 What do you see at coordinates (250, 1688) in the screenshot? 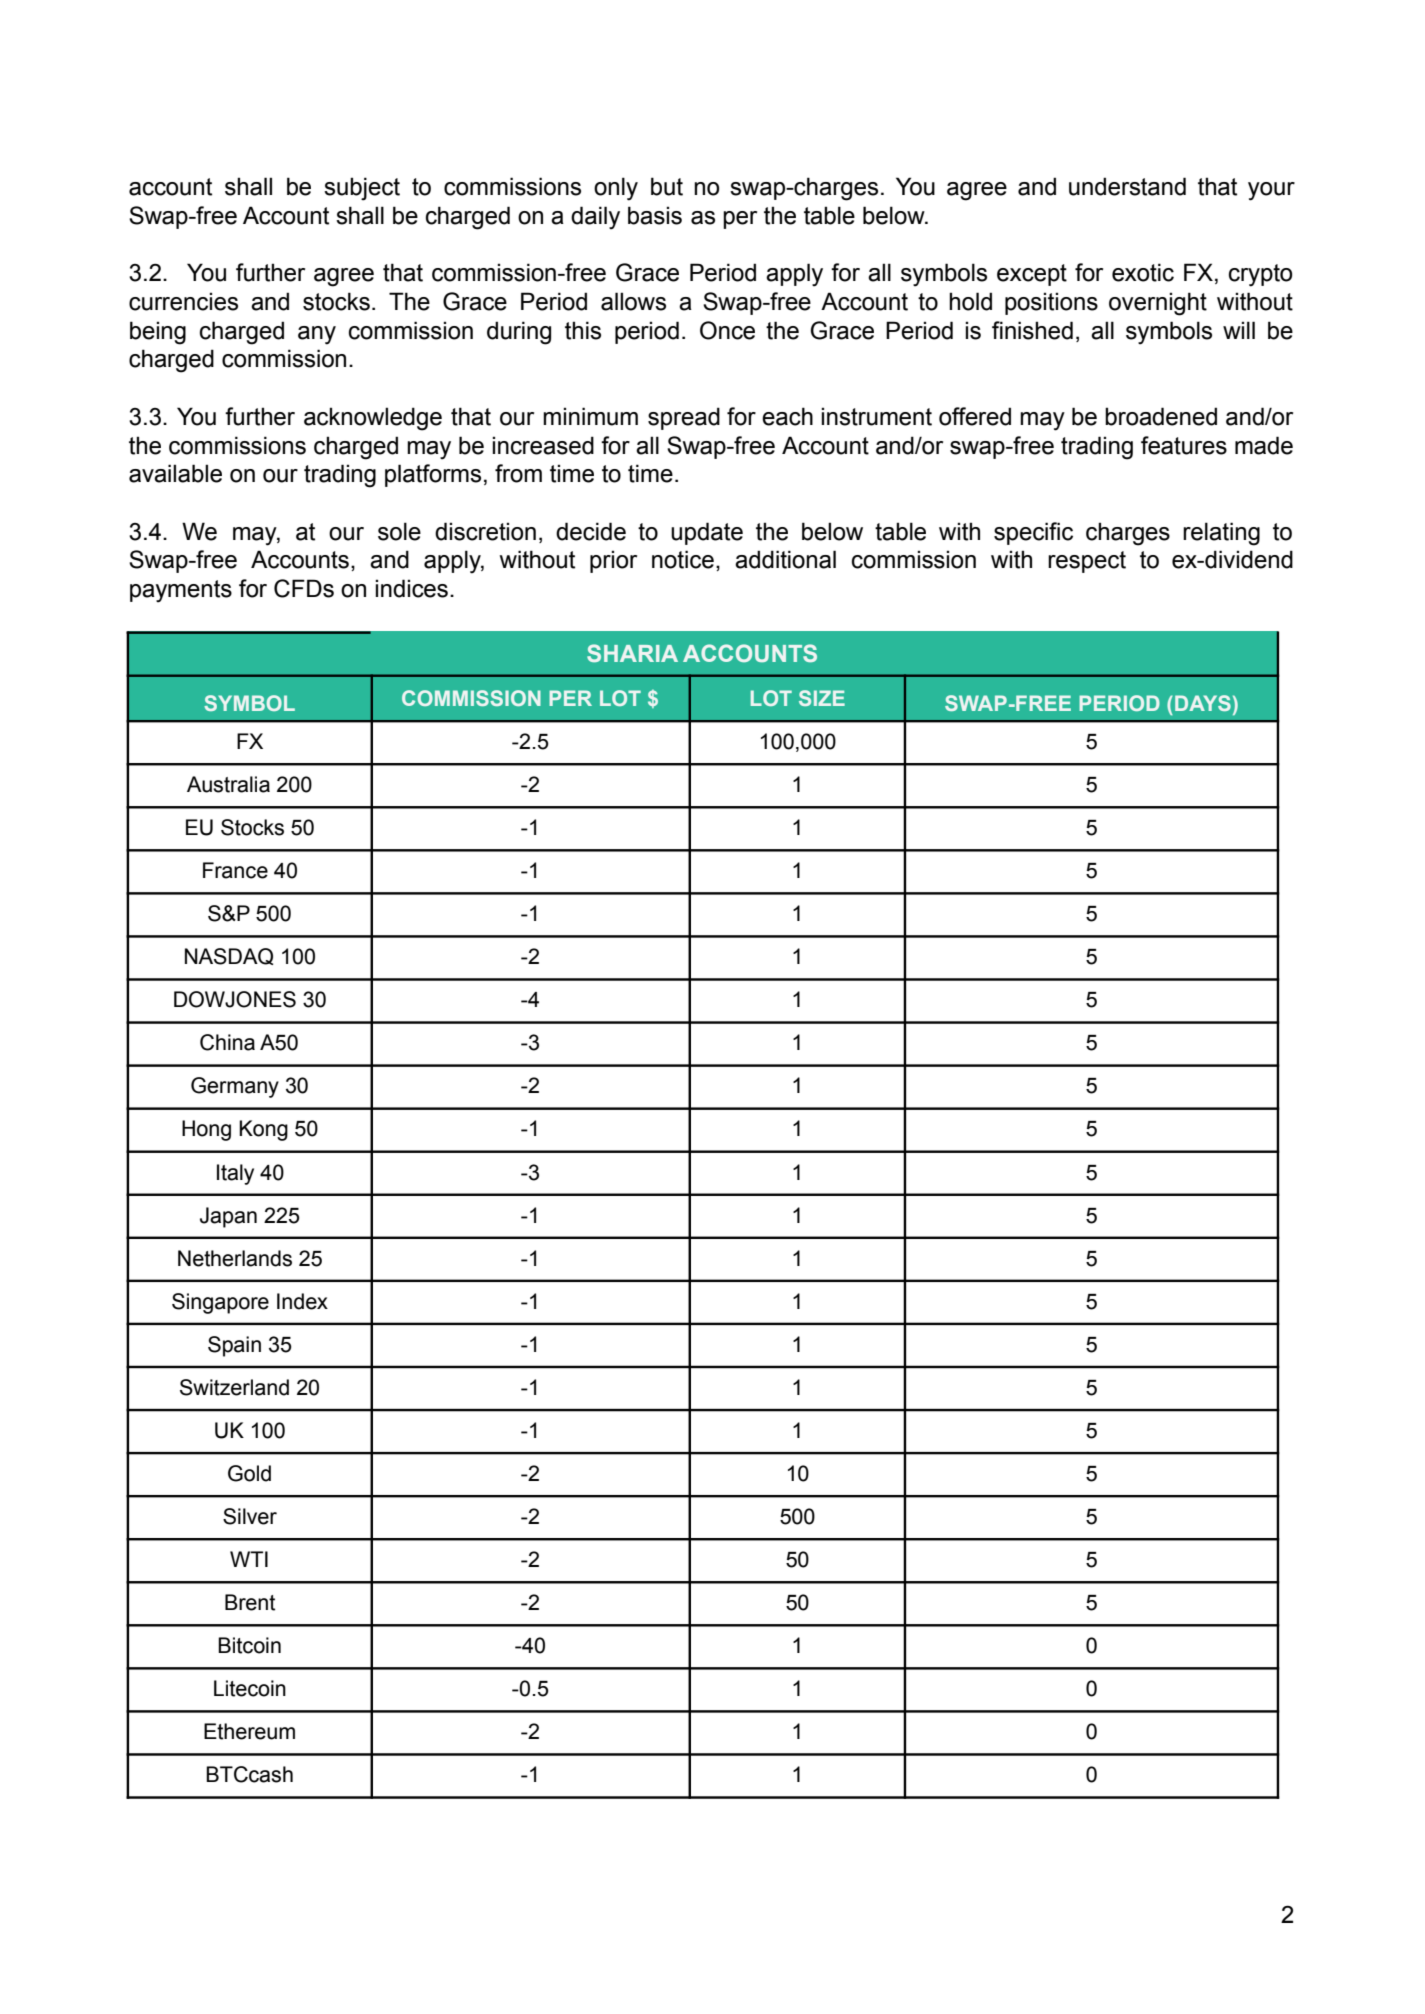
I see `Litecoin` at bounding box center [250, 1688].
